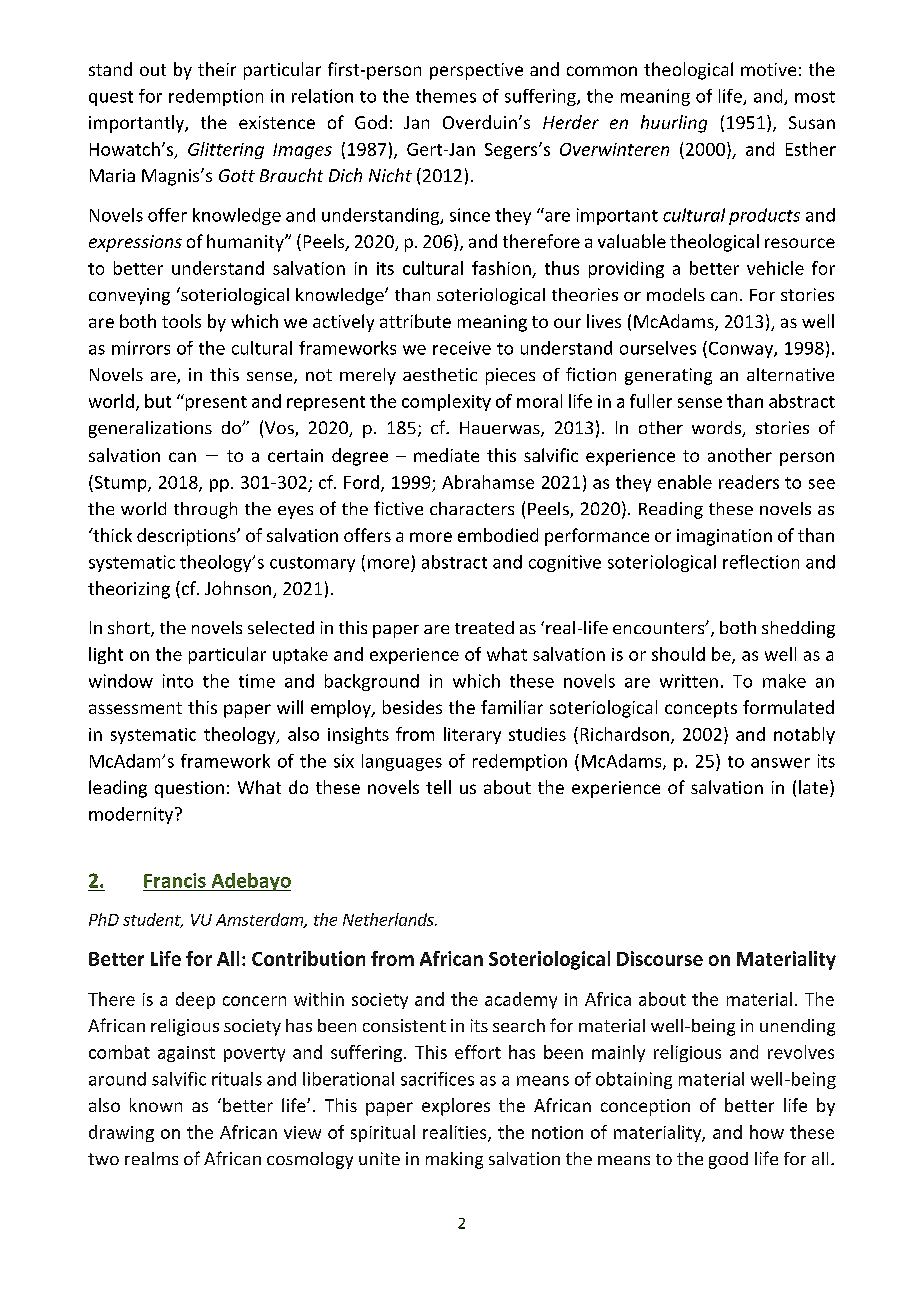  Describe the element at coordinates (446, 455) in the screenshot. I see `mediate` at that location.
